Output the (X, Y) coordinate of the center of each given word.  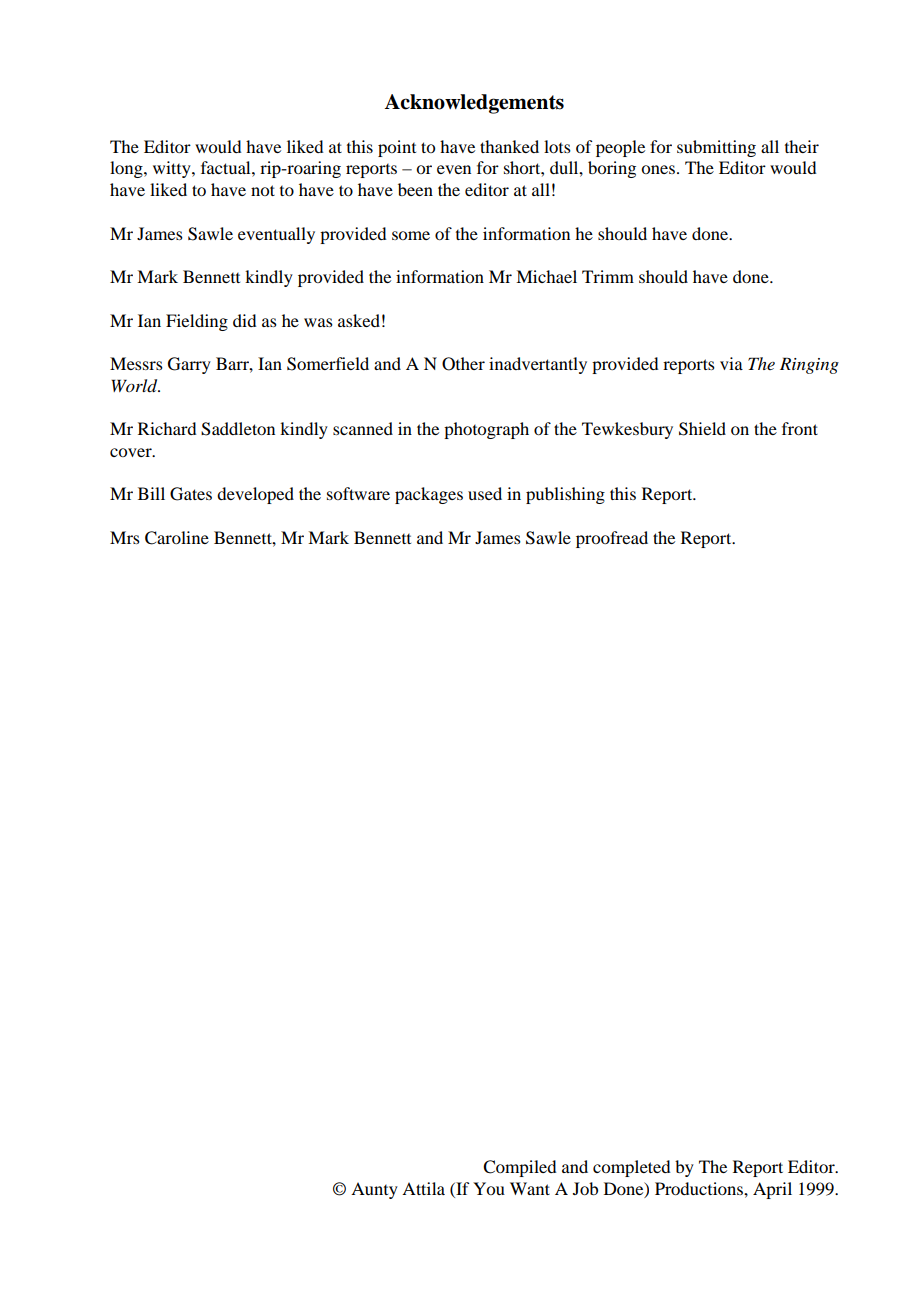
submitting (716, 148)
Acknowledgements (474, 104)
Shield (702, 429)
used (485, 493)
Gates (191, 494)
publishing (565, 495)
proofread (612, 539)
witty (173, 169)
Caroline (177, 538)
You (489, 1188)
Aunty (374, 1190)
